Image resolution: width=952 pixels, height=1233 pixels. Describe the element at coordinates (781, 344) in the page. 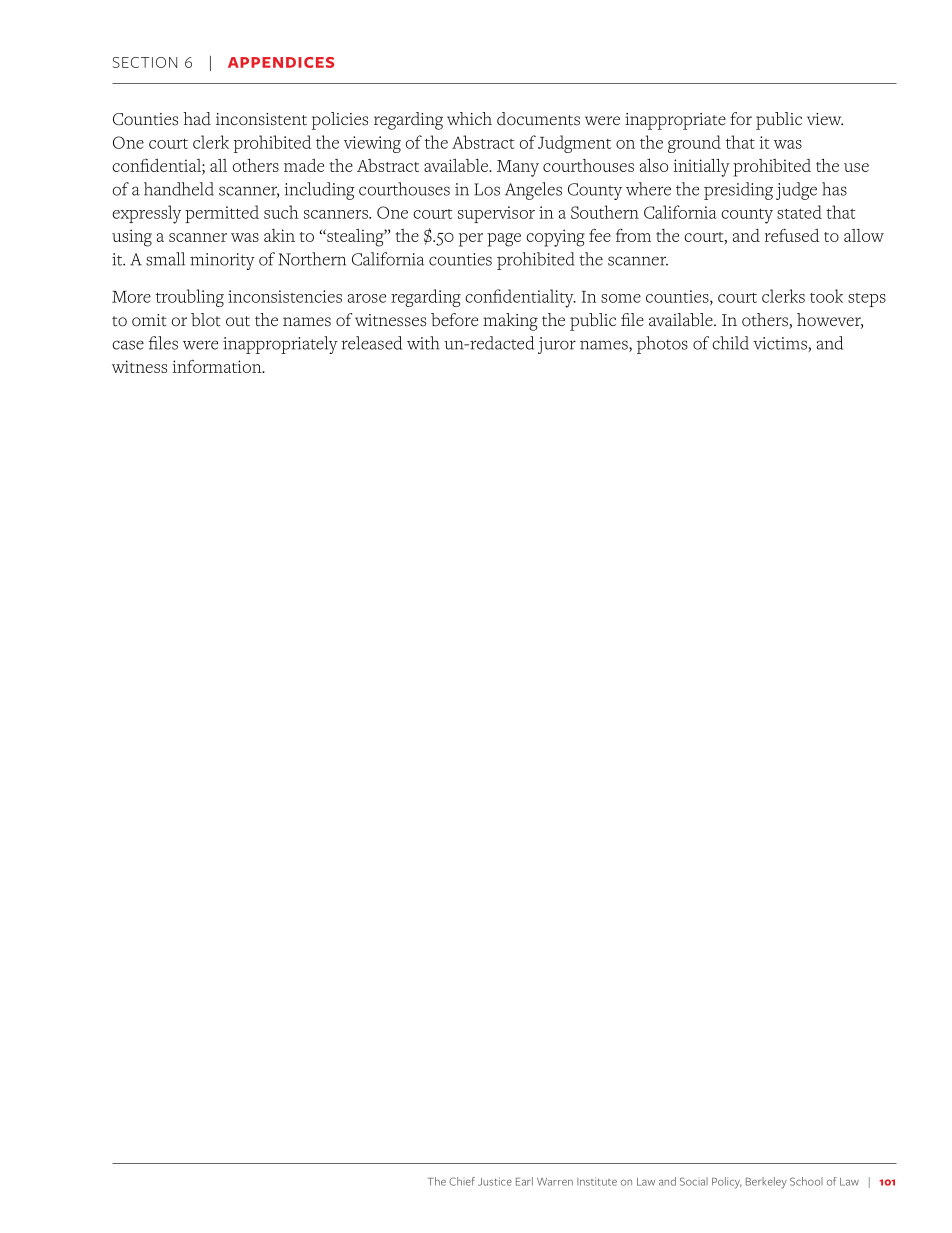

I see `victims` at that location.
